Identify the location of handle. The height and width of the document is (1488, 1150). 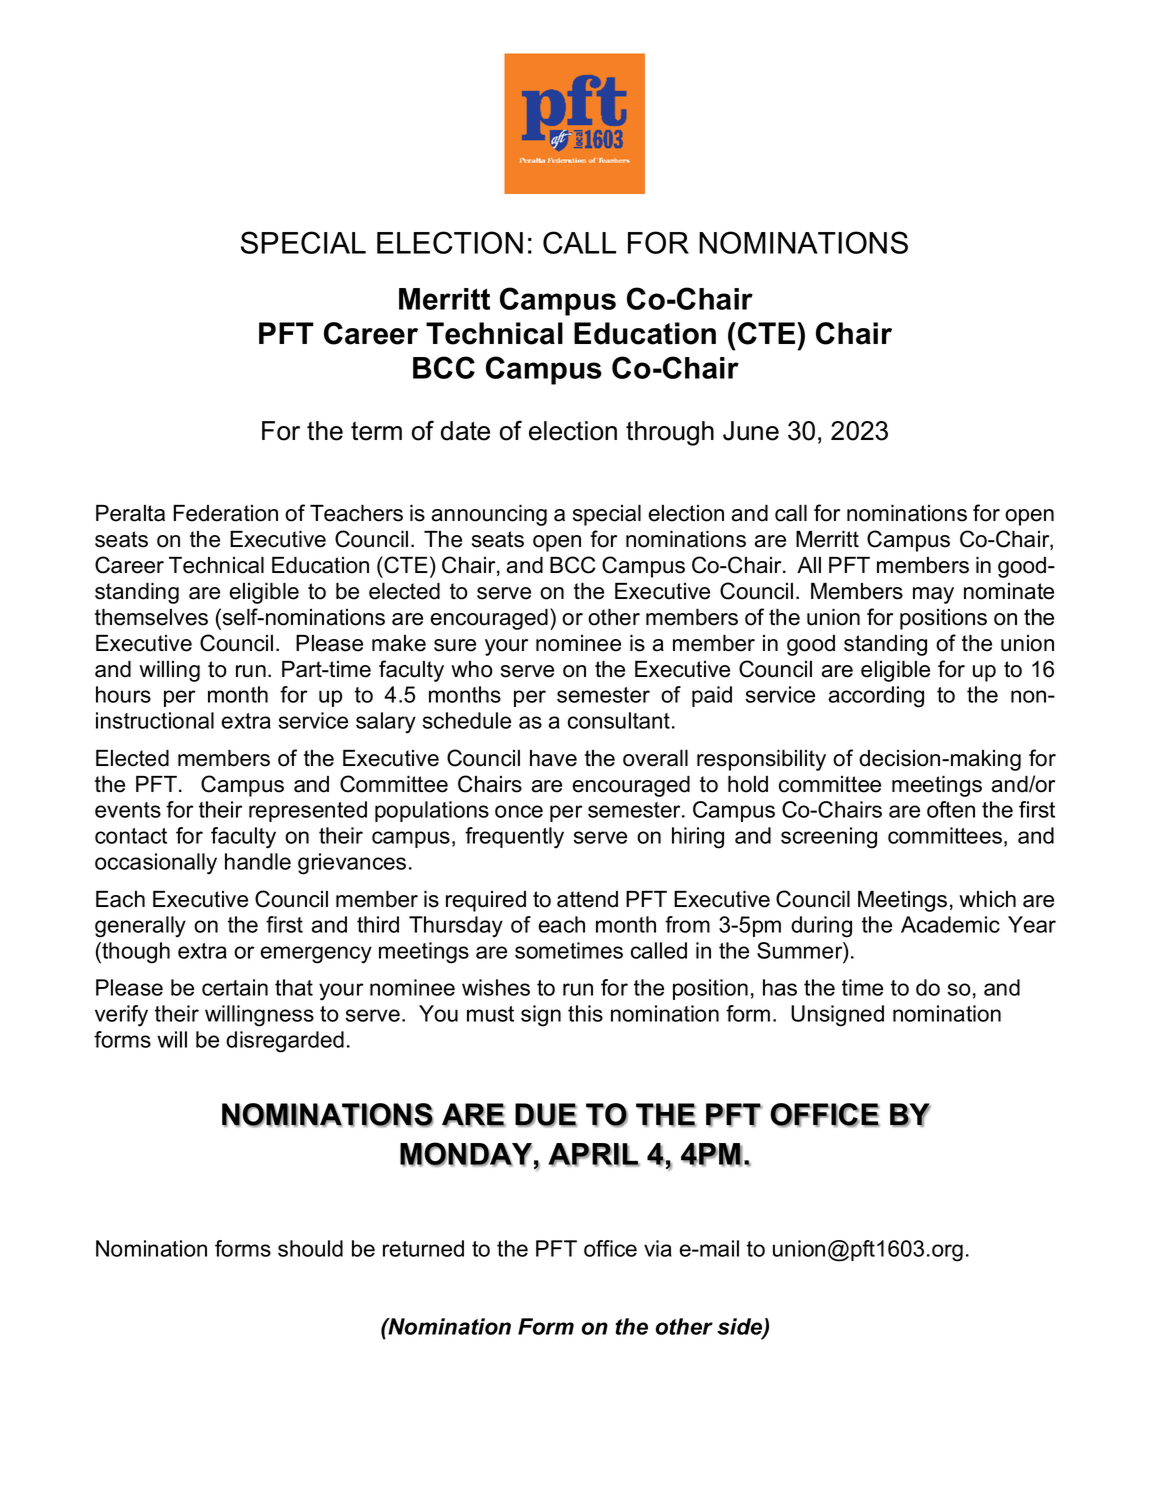
(258, 861).
